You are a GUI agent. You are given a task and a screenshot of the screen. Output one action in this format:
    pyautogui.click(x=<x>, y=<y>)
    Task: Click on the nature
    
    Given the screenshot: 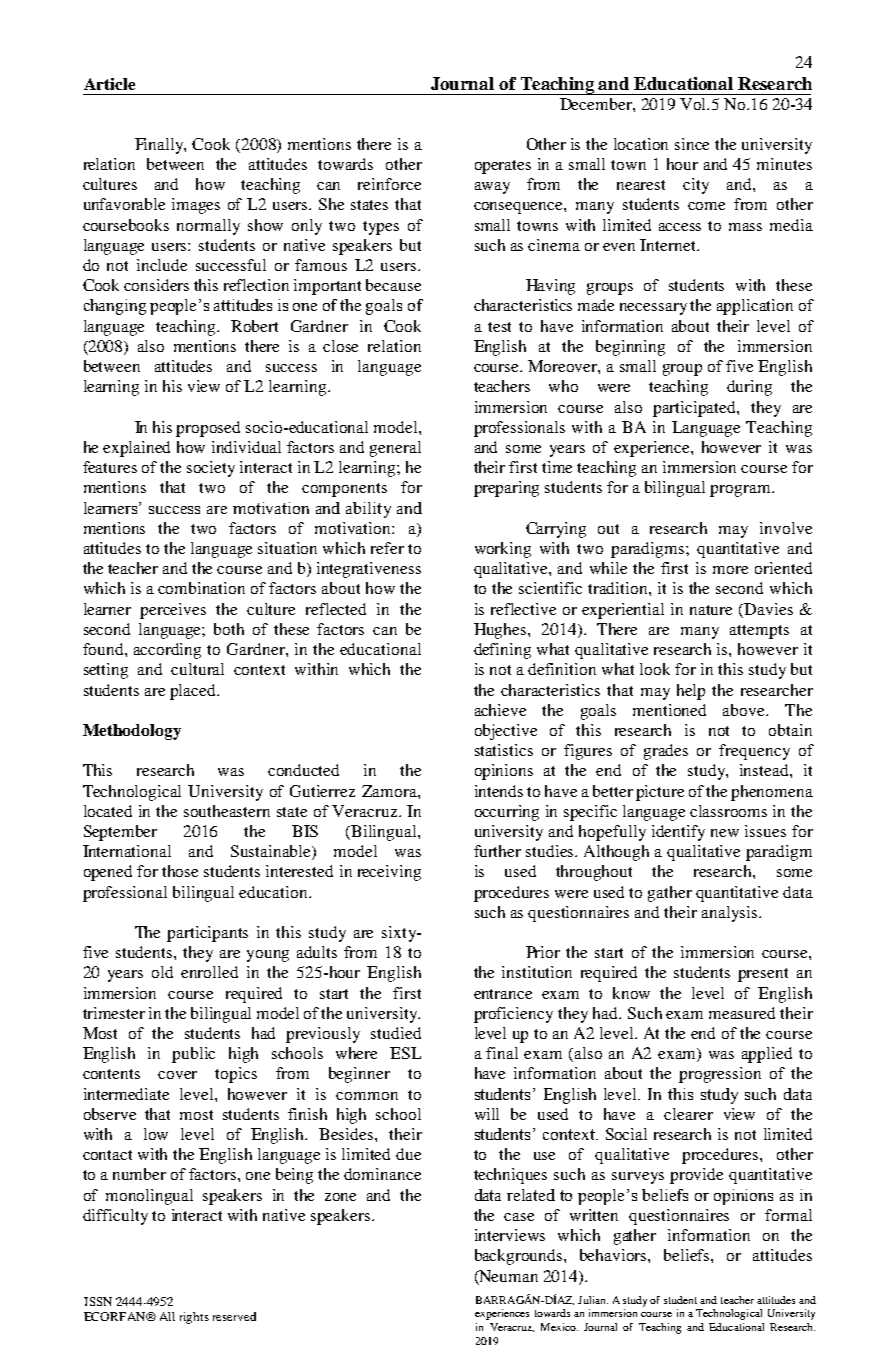 What is the action you would take?
    pyautogui.click(x=711, y=610)
